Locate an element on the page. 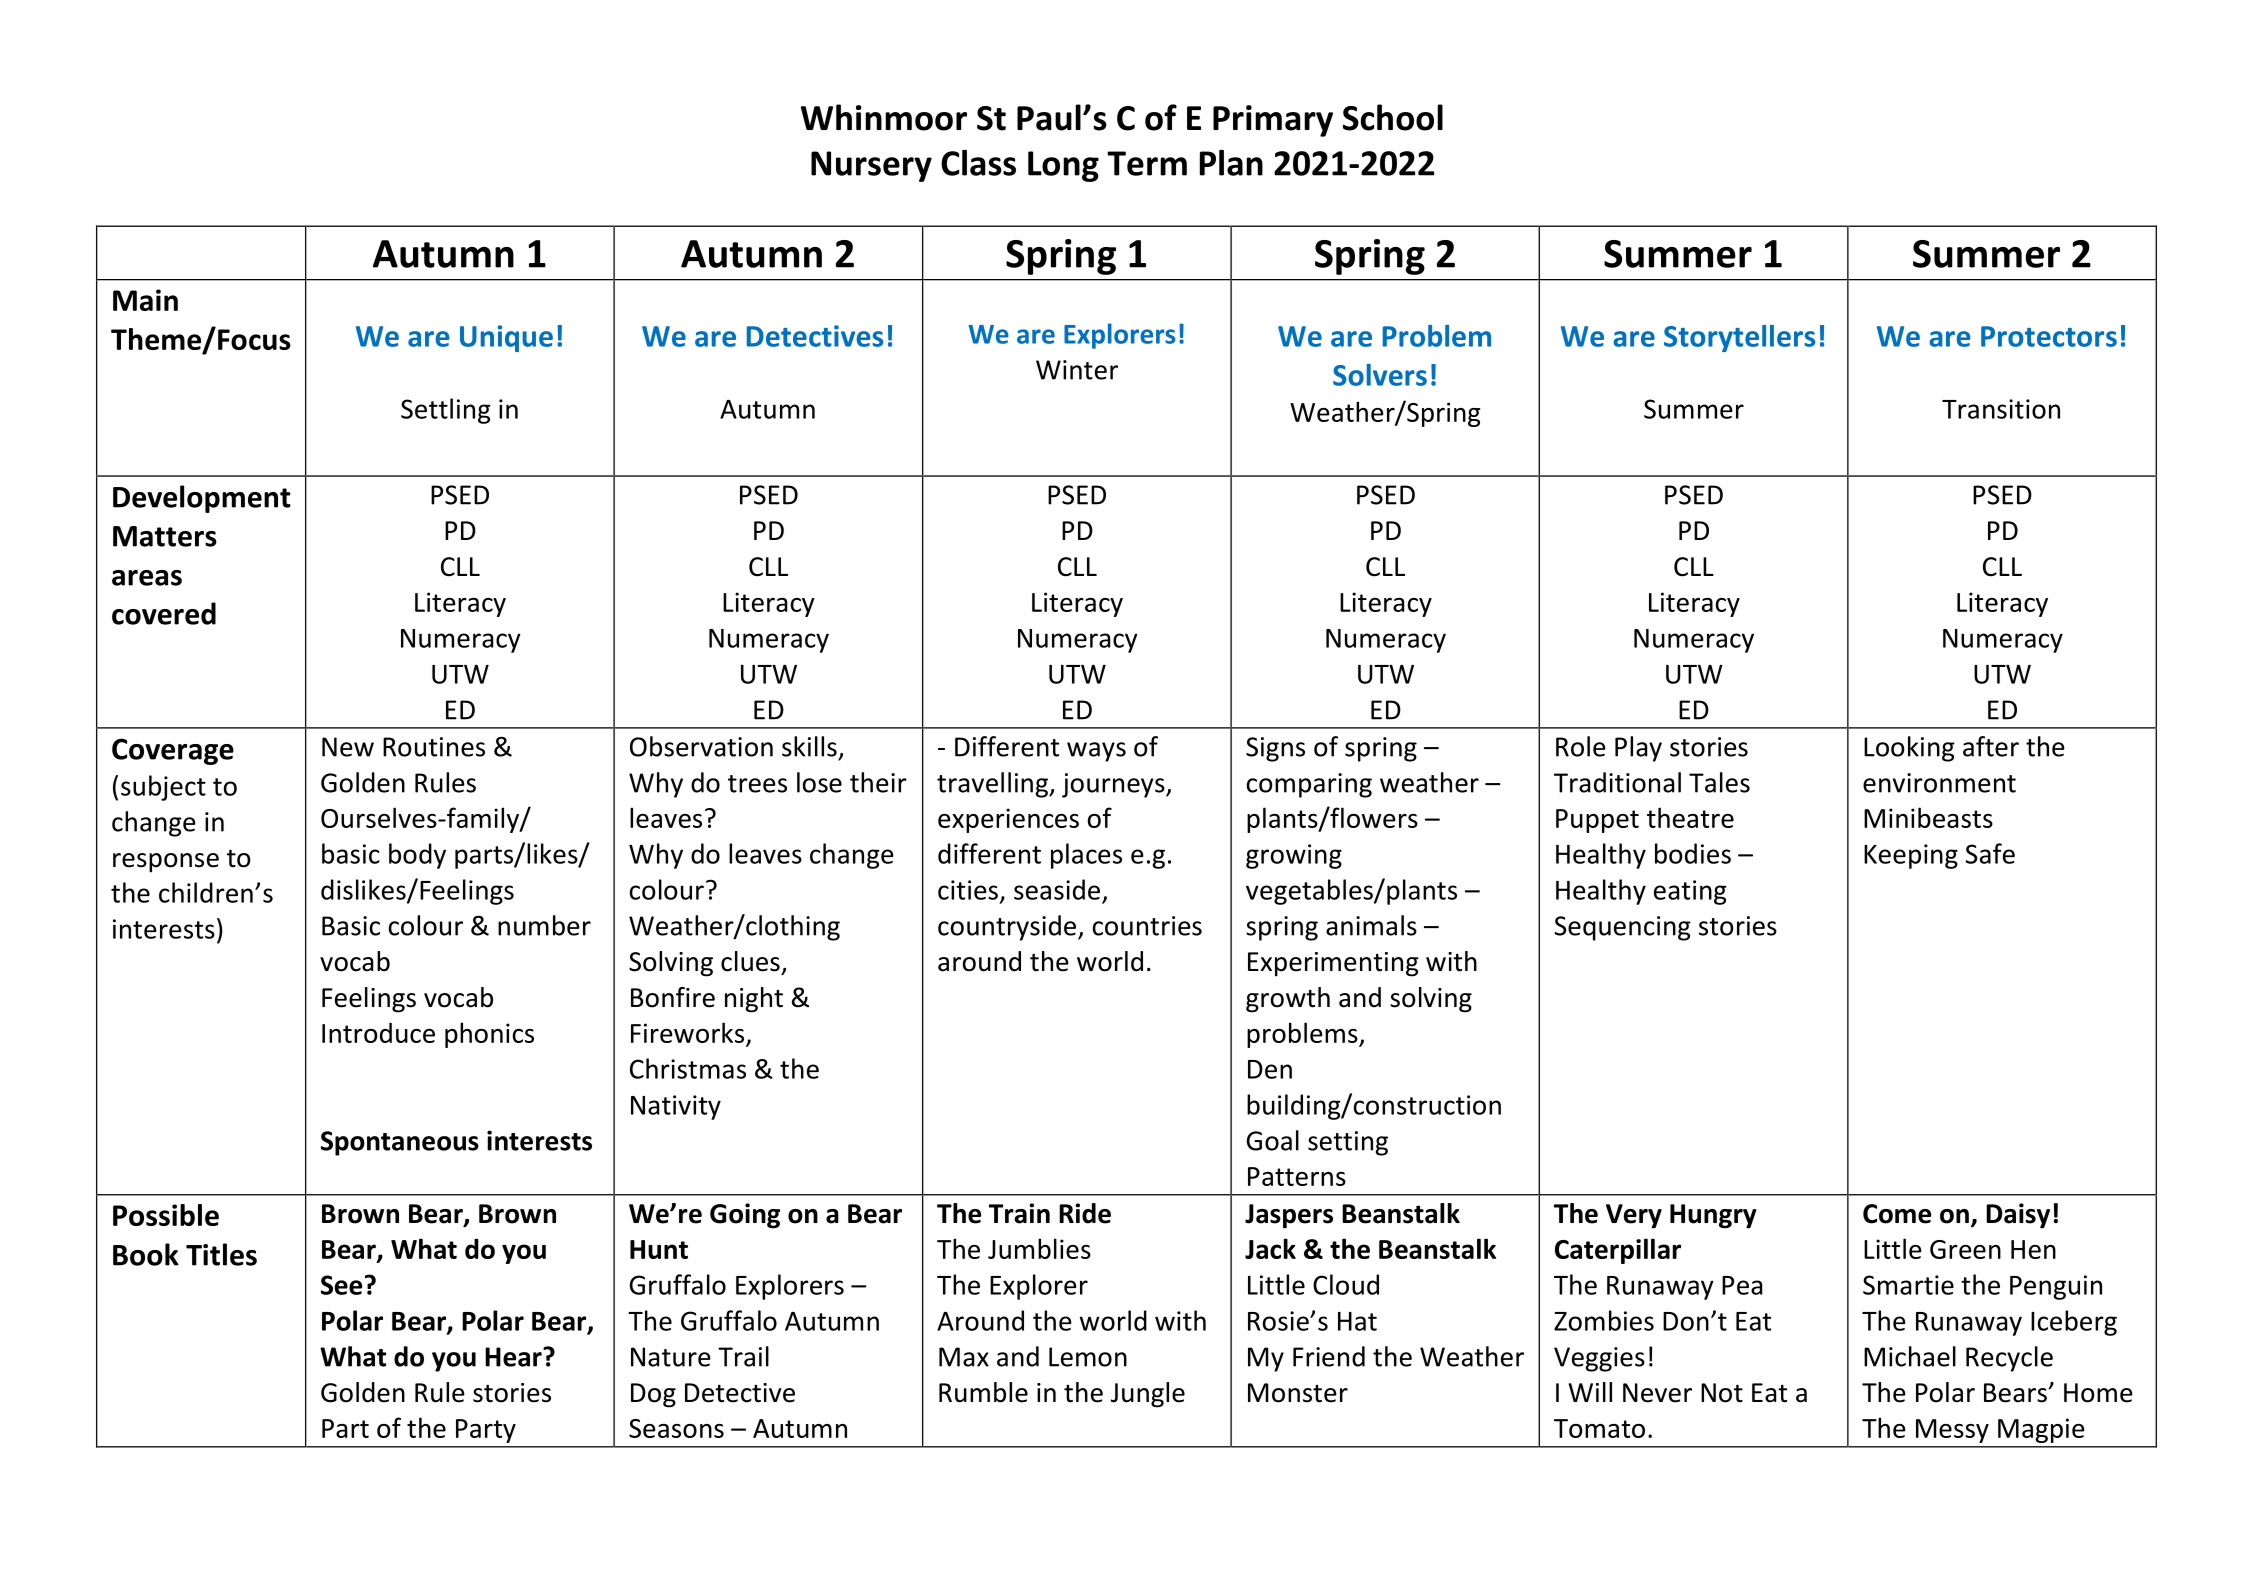  Come is located at coordinates (1897, 1214).
